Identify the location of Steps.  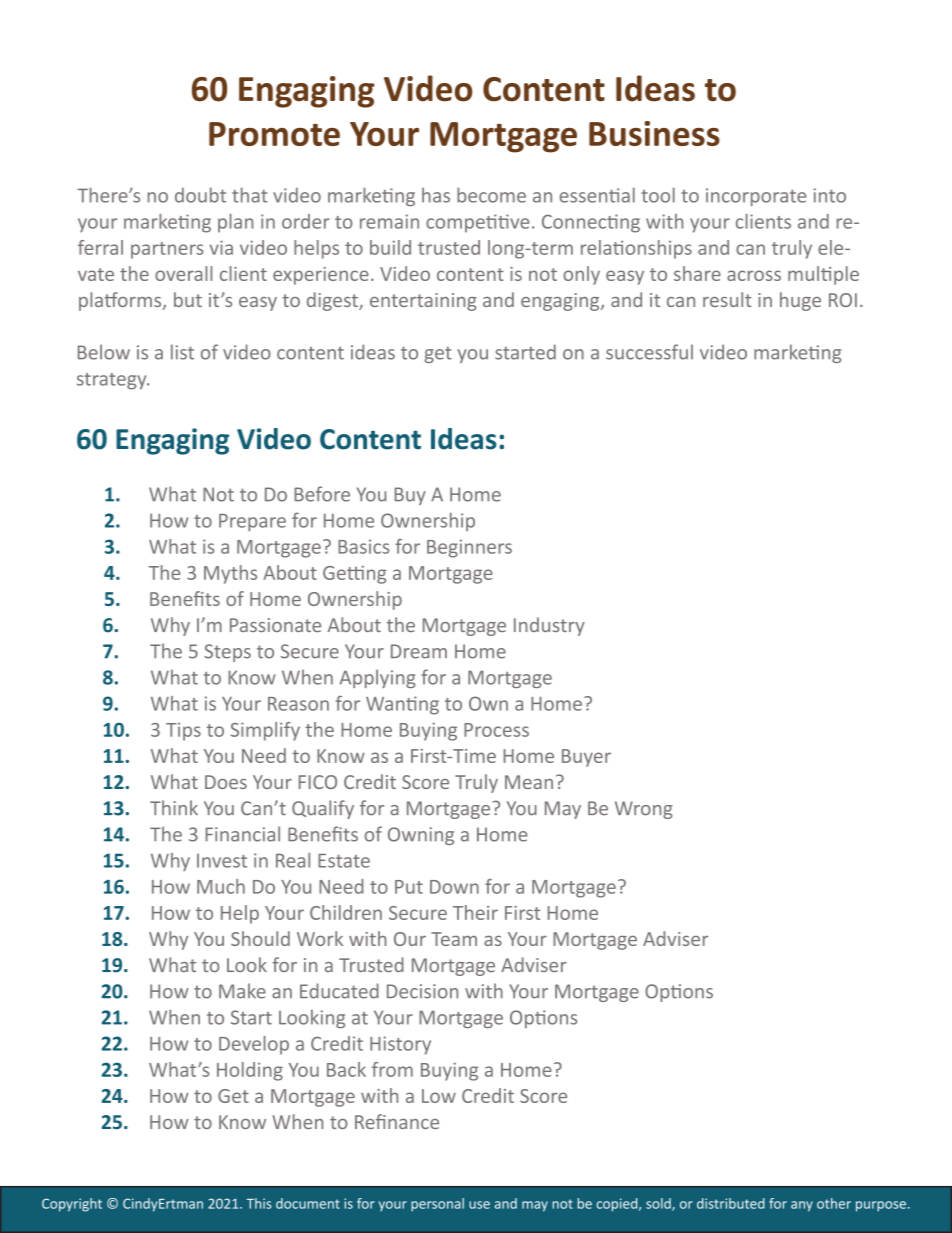
(227, 653).
